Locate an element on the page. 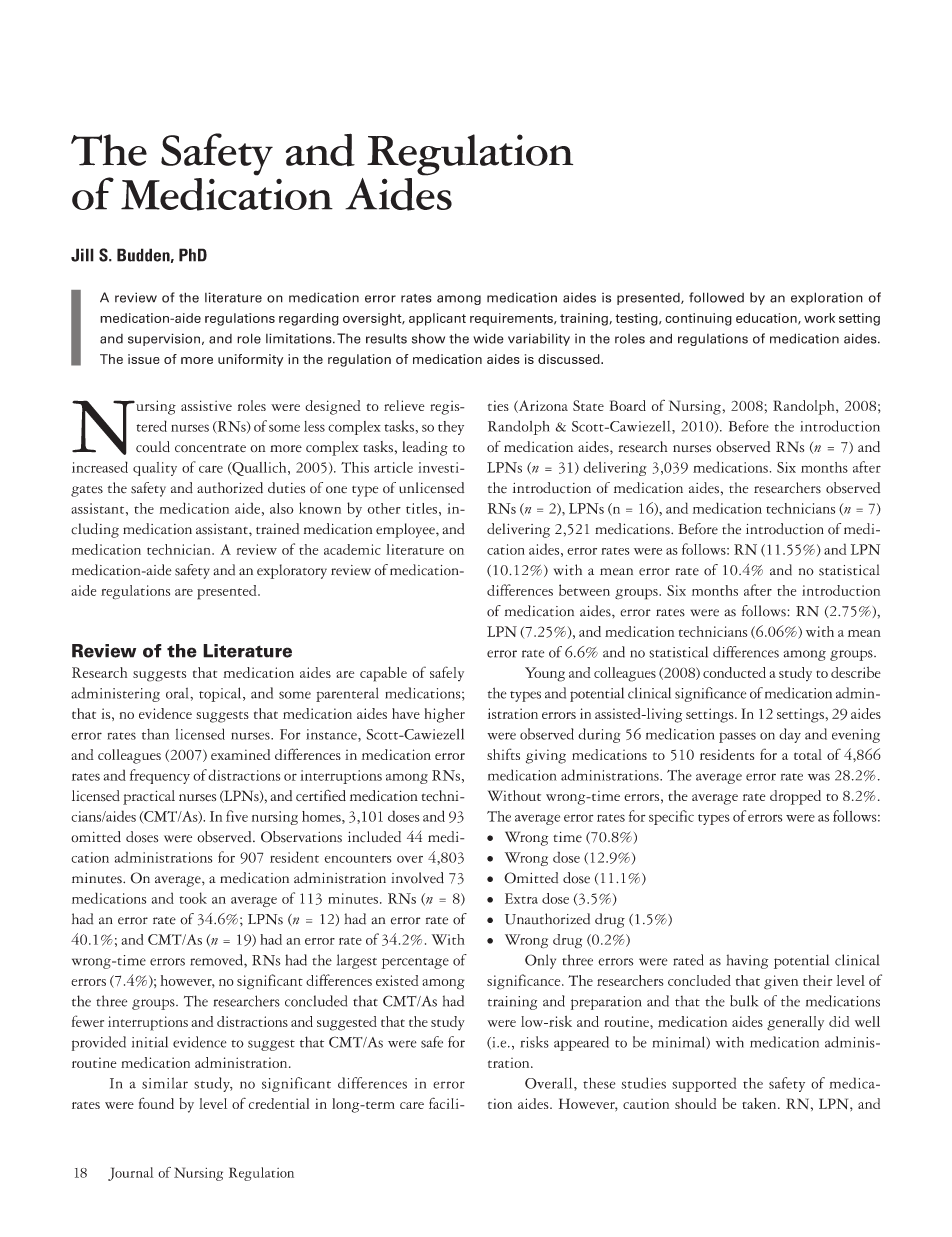 The image size is (952, 1237). followed is located at coordinates (716, 297).
